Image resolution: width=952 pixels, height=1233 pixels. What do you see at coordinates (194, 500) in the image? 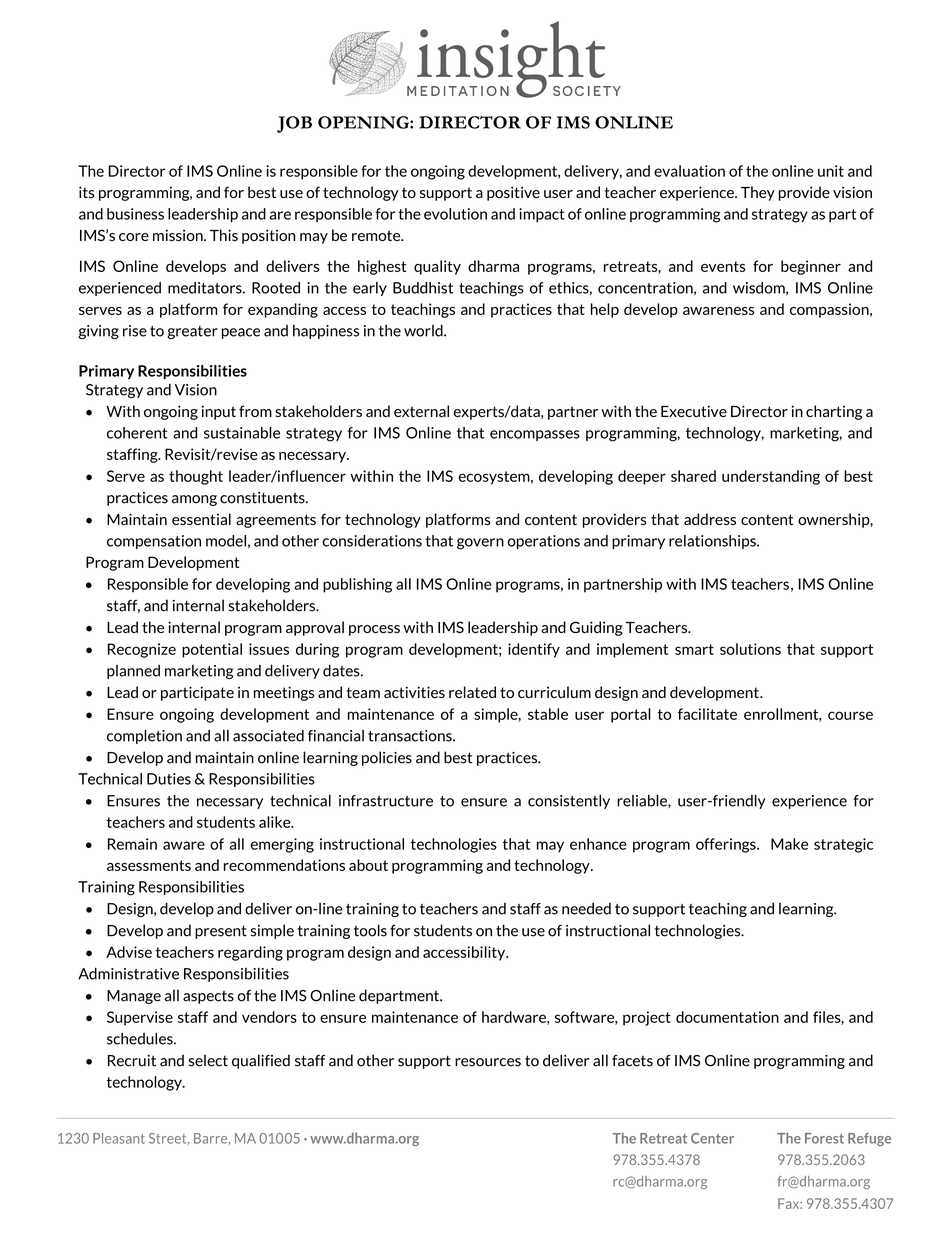
I see `among` at bounding box center [194, 500].
